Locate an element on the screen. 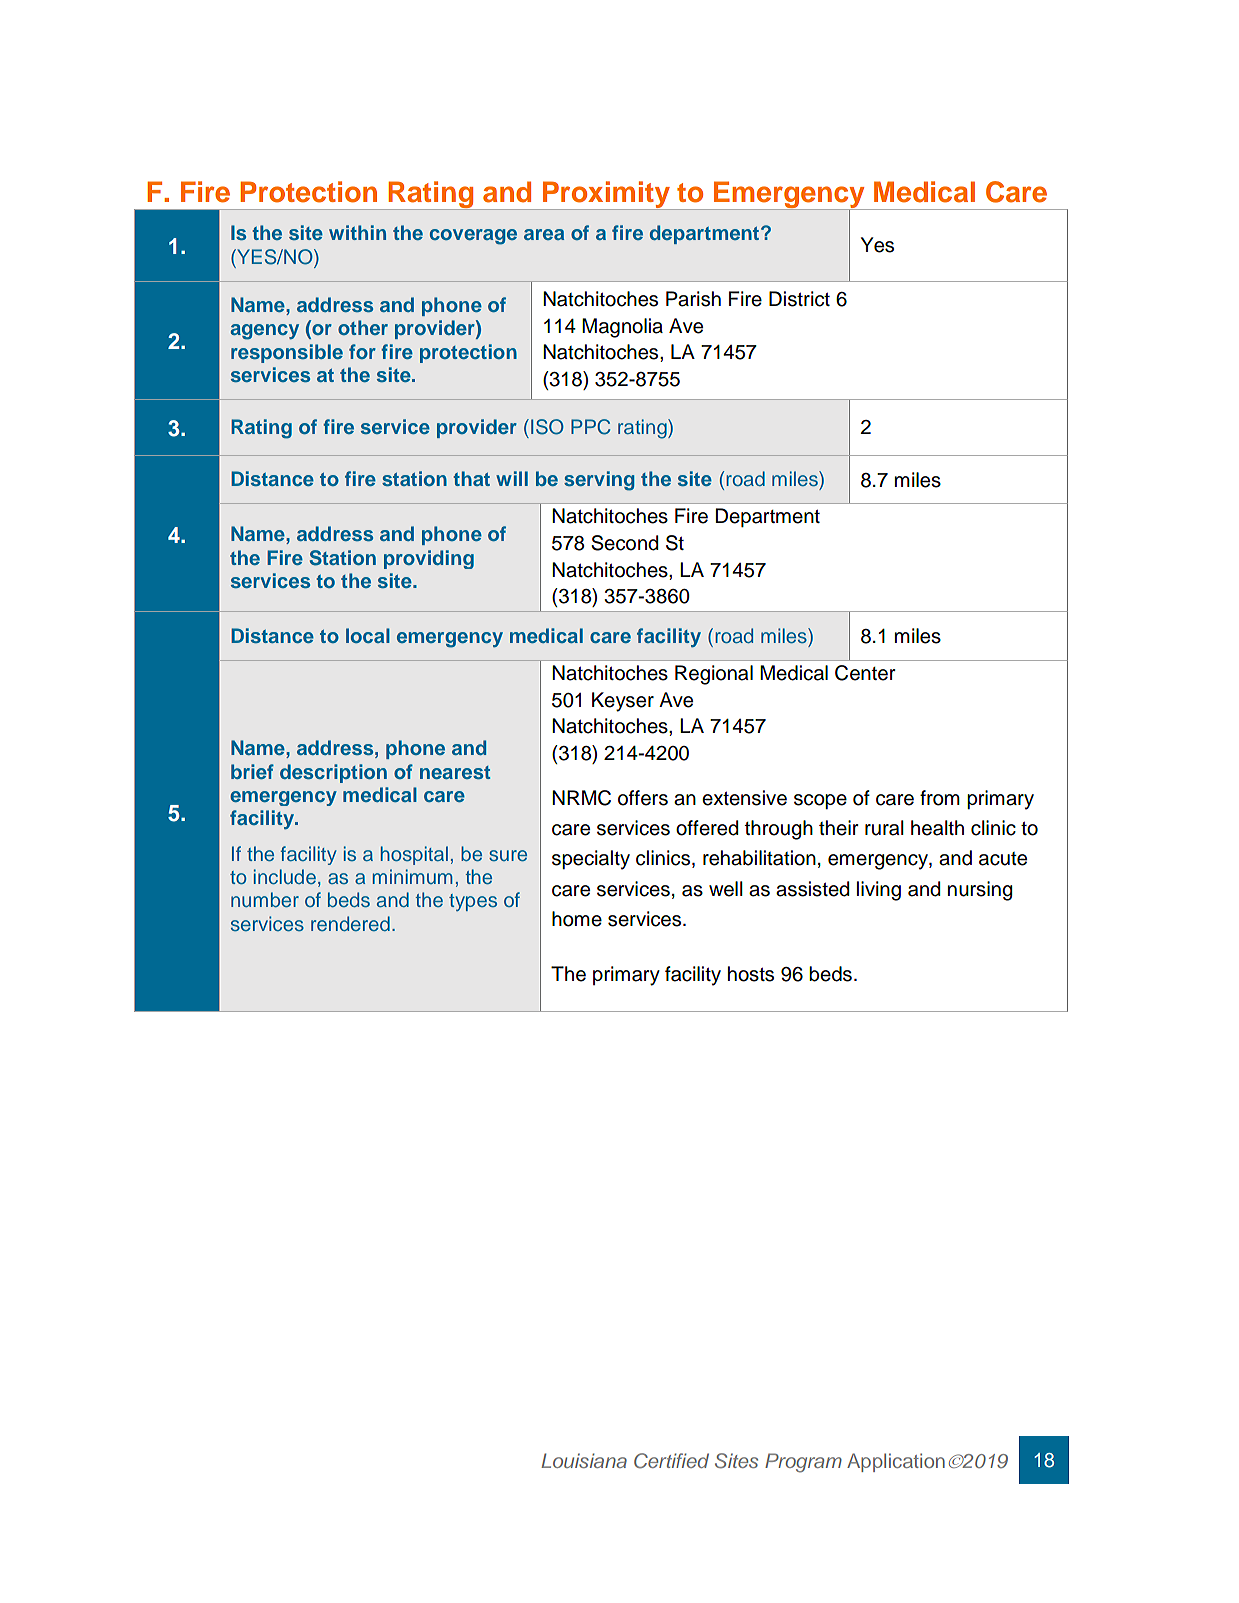 The image size is (1239, 1603). Proximity is located at coordinates (607, 195).
